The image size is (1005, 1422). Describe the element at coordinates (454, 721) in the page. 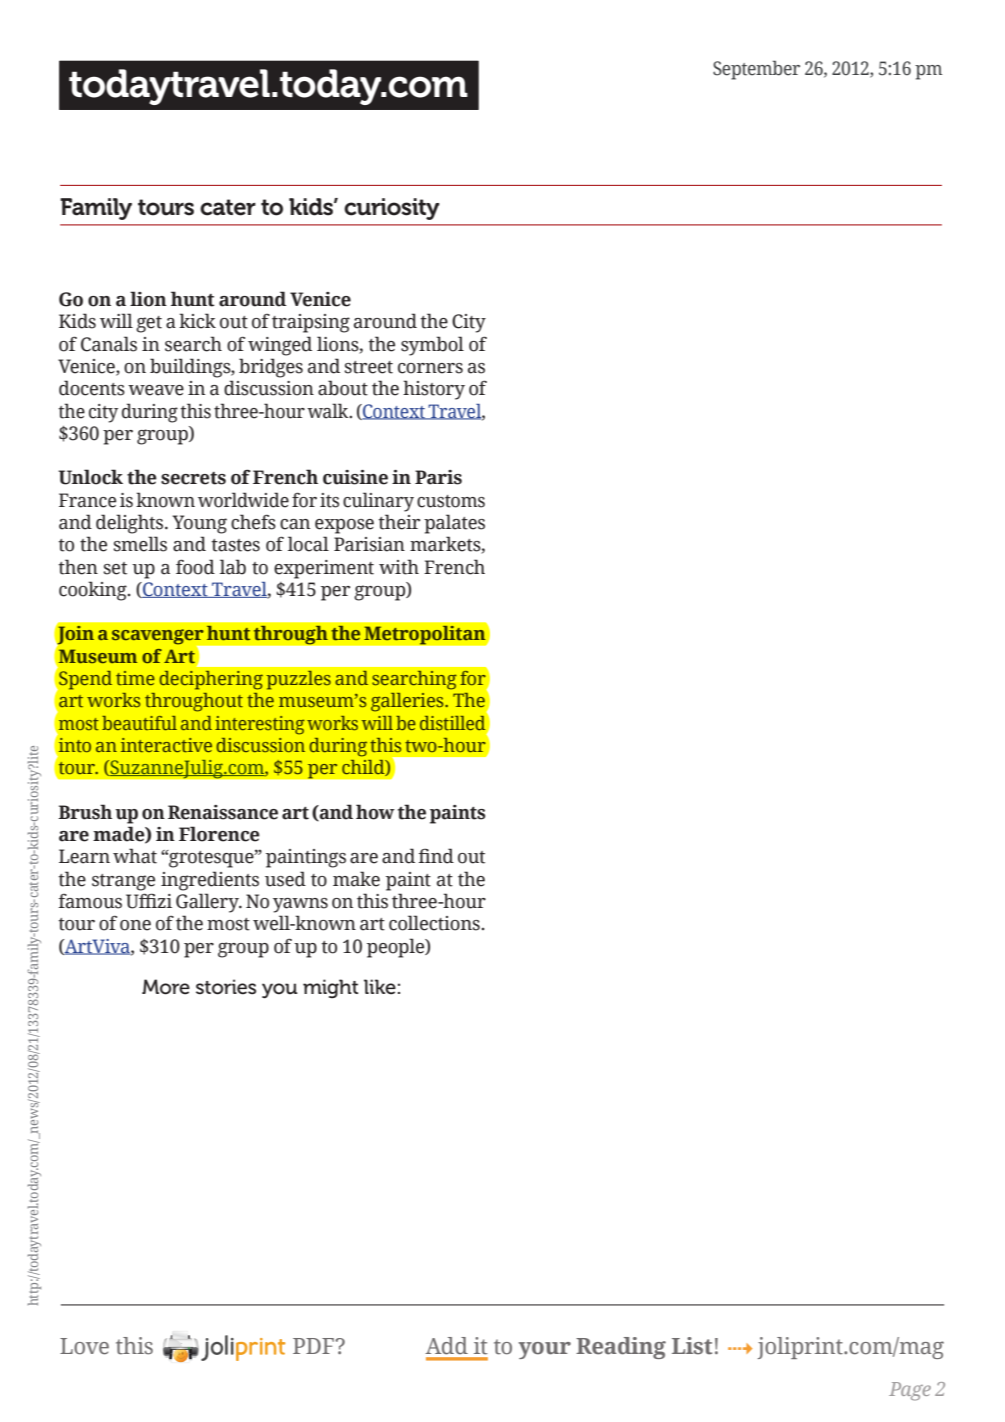

I see `distilled` at that location.
